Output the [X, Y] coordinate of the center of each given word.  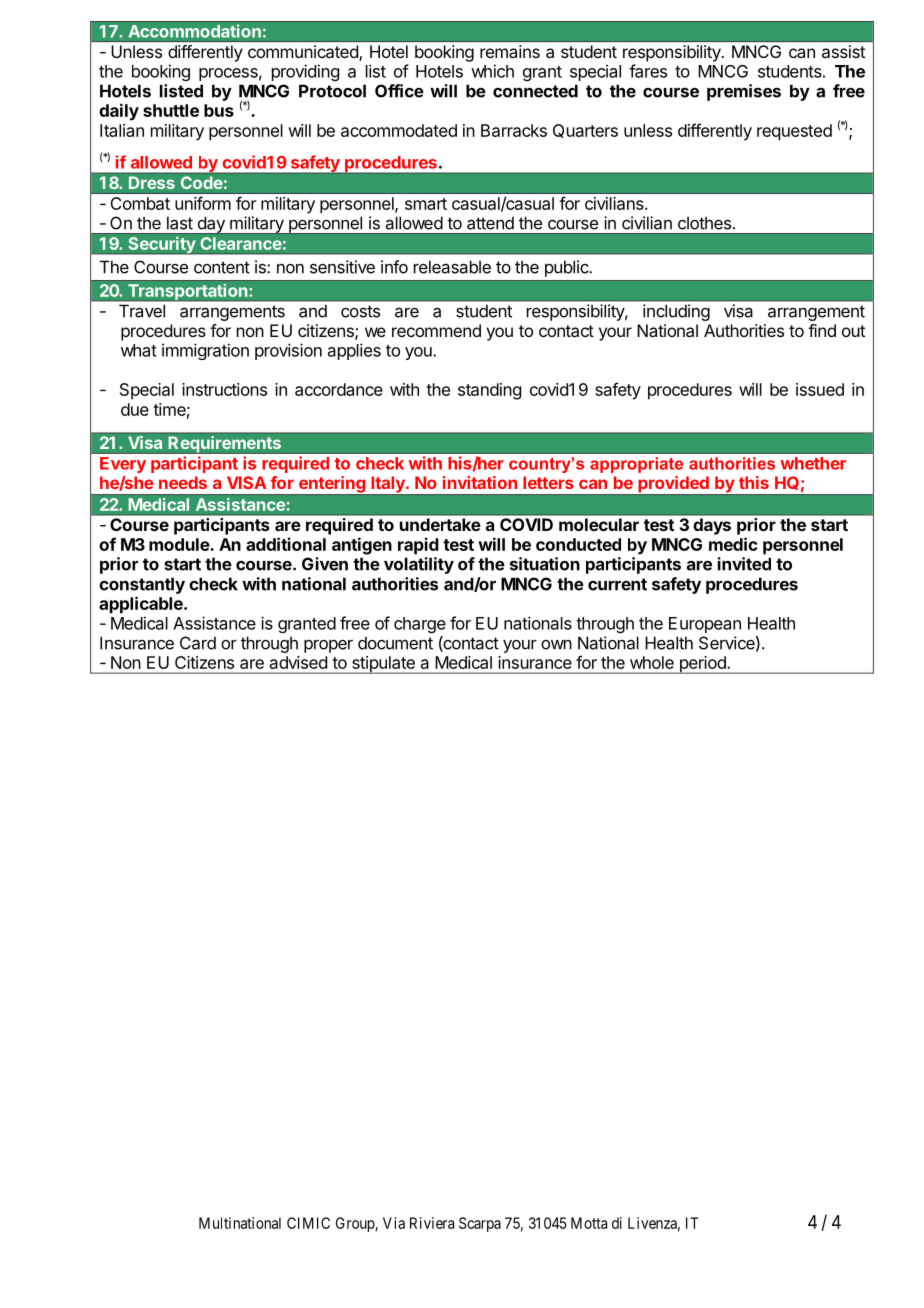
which [492, 71]
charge [420, 625]
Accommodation [194, 31]
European [705, 625]
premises [744, 92]
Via [394, 1223]
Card [198, 643]
